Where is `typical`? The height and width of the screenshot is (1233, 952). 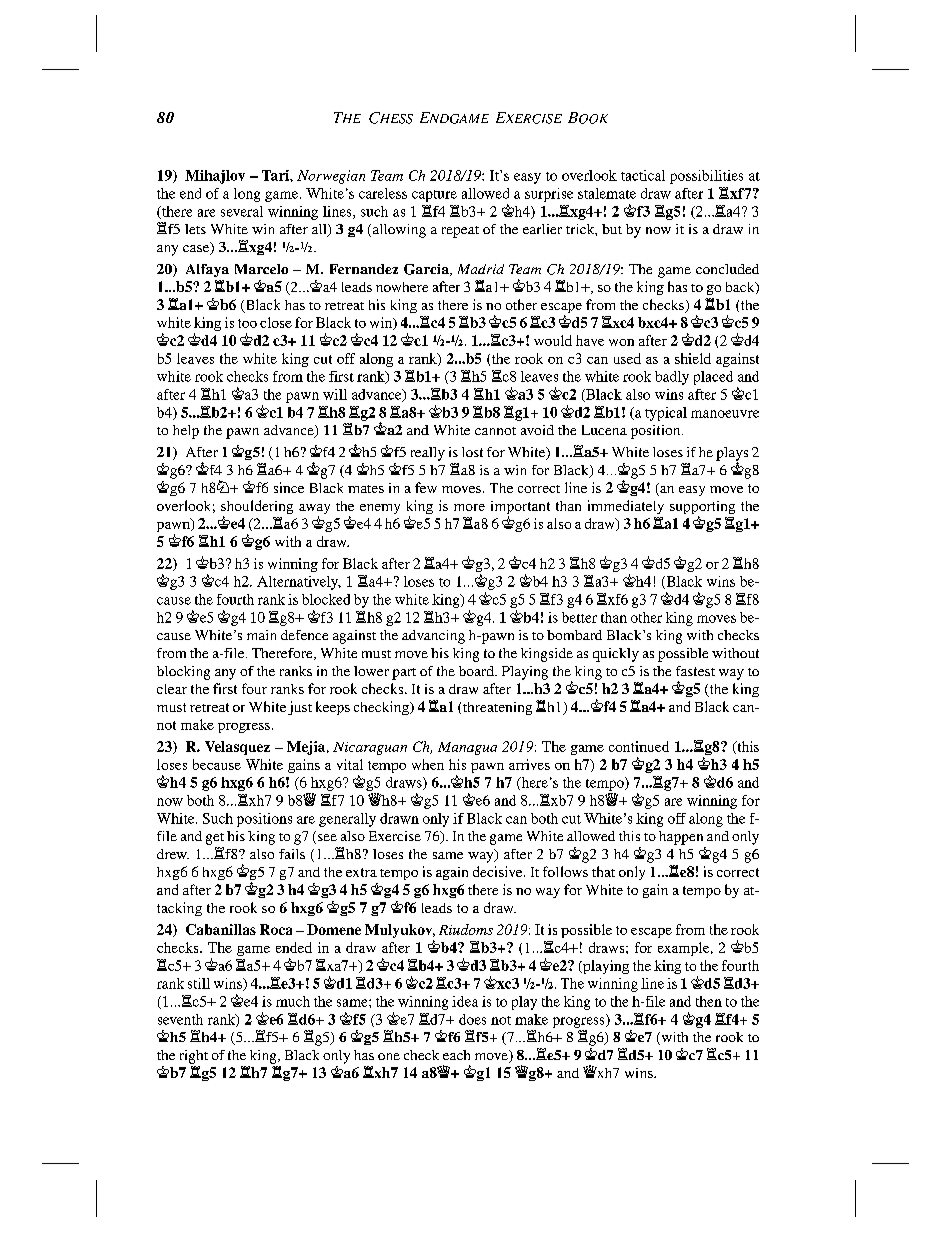
typical is located at coordinates (666, 414).
